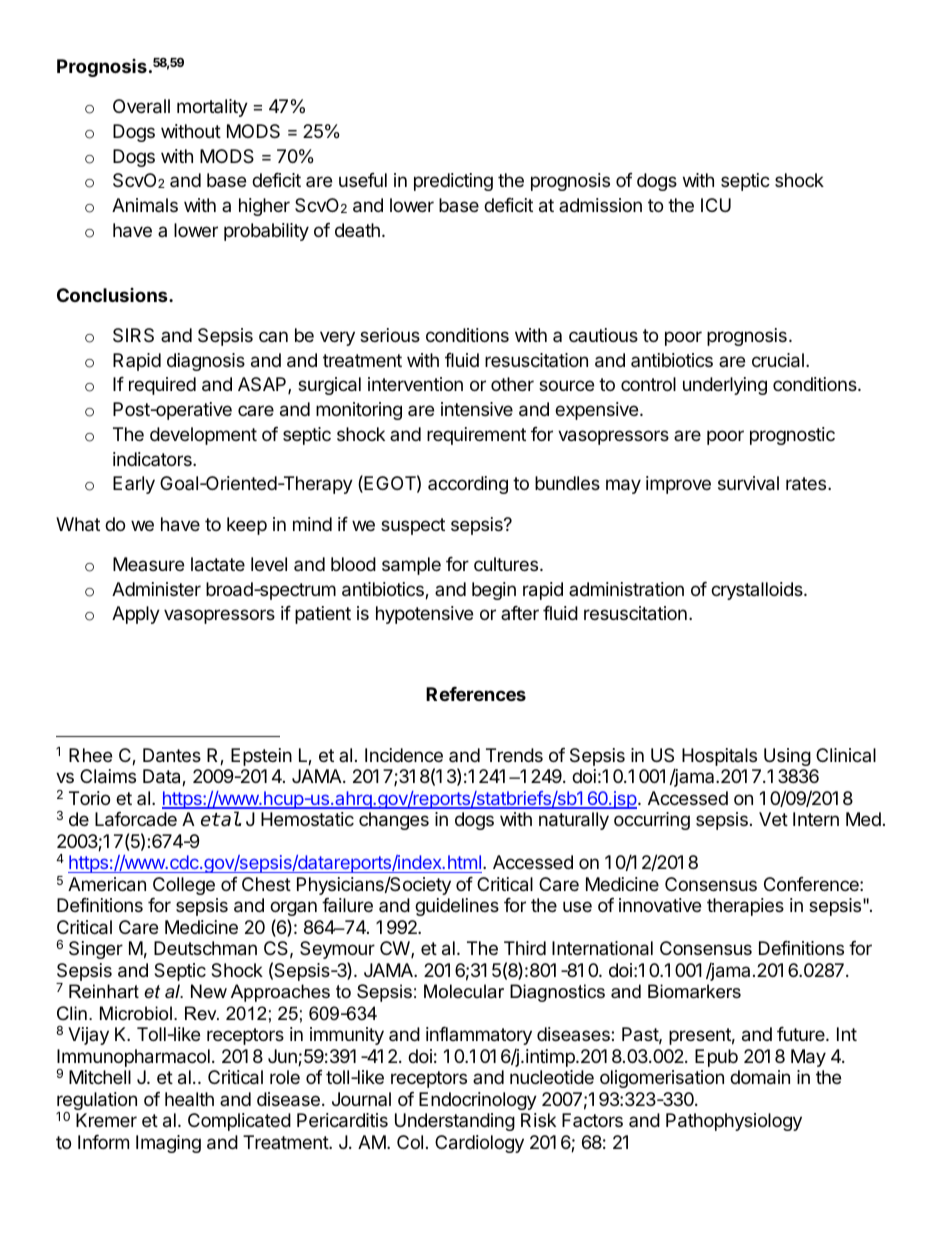  I want to click on ICU, so click(716, 205).
